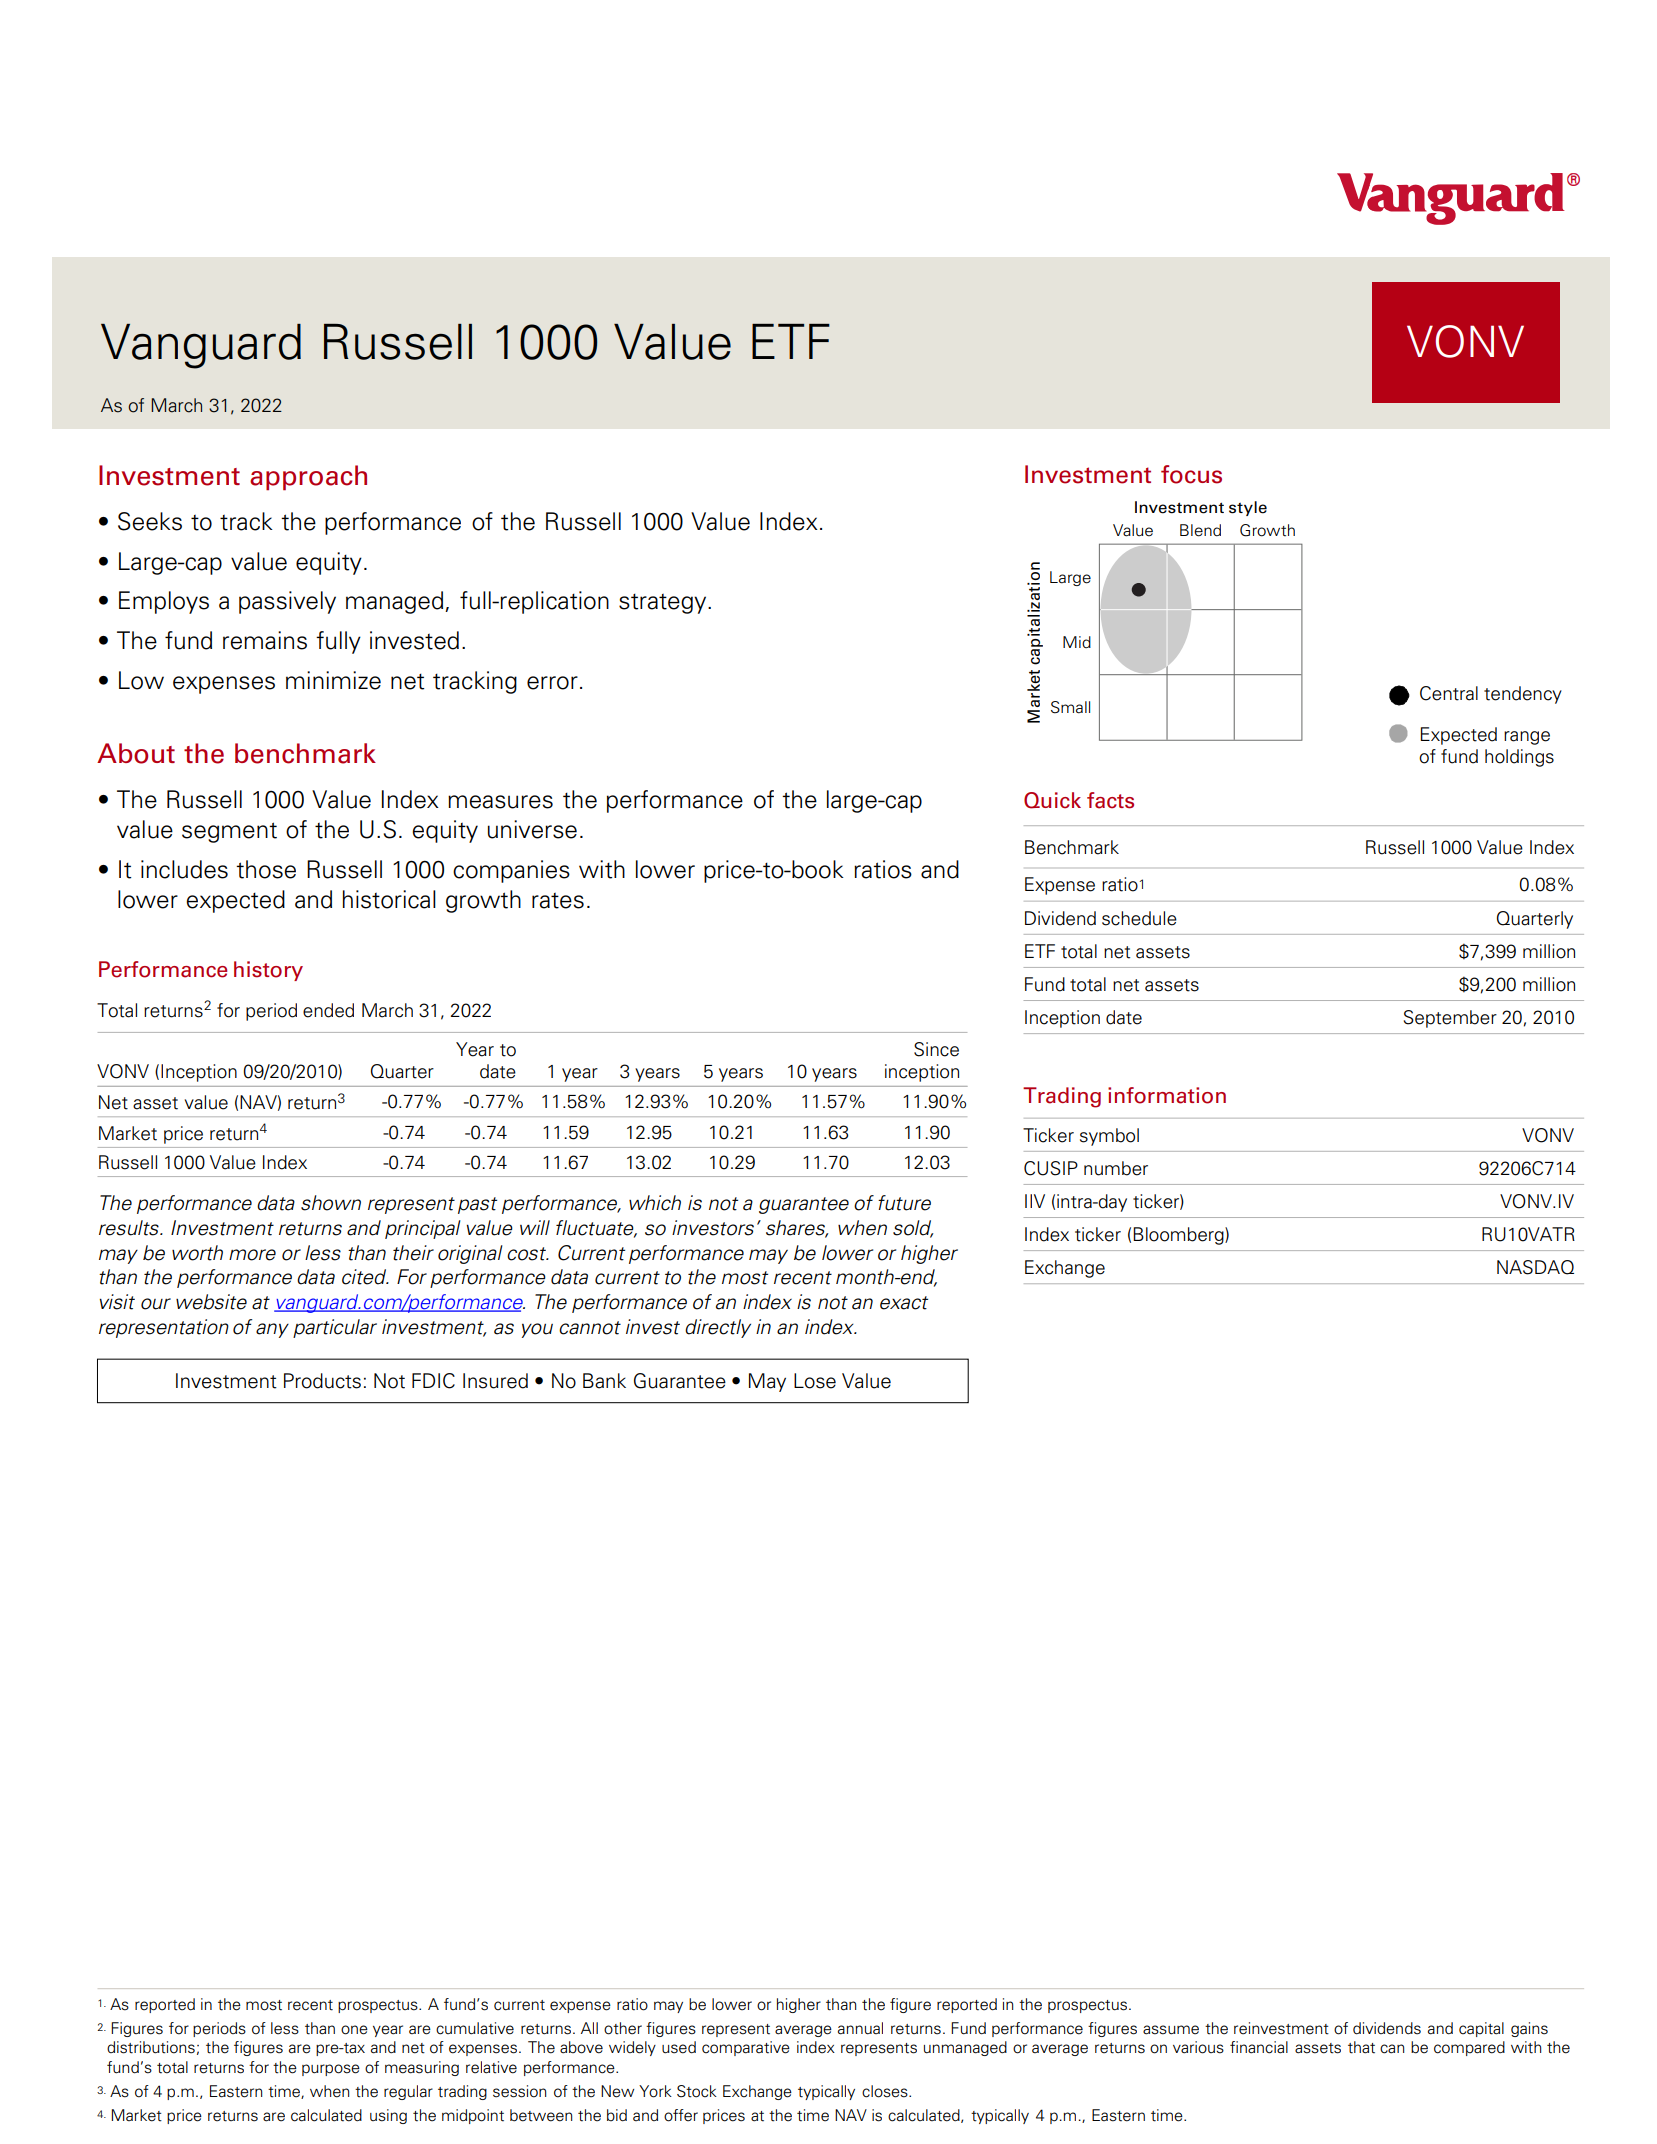  I want to click on style, so click(1248, 508).
